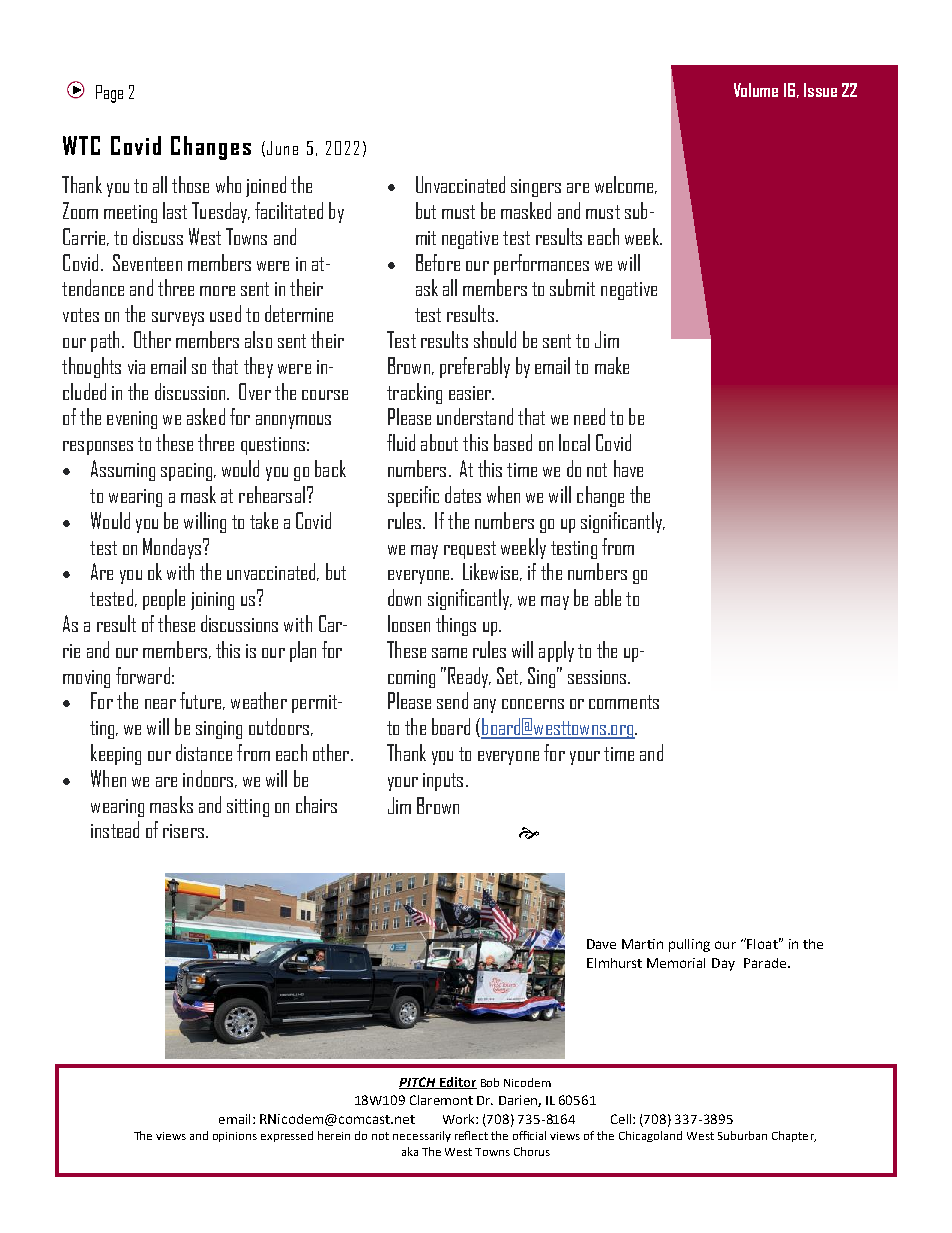  What do you see at coordinates (756, 90) in the screenshot?
I see `Volume` at bounding box center [756, 90].
